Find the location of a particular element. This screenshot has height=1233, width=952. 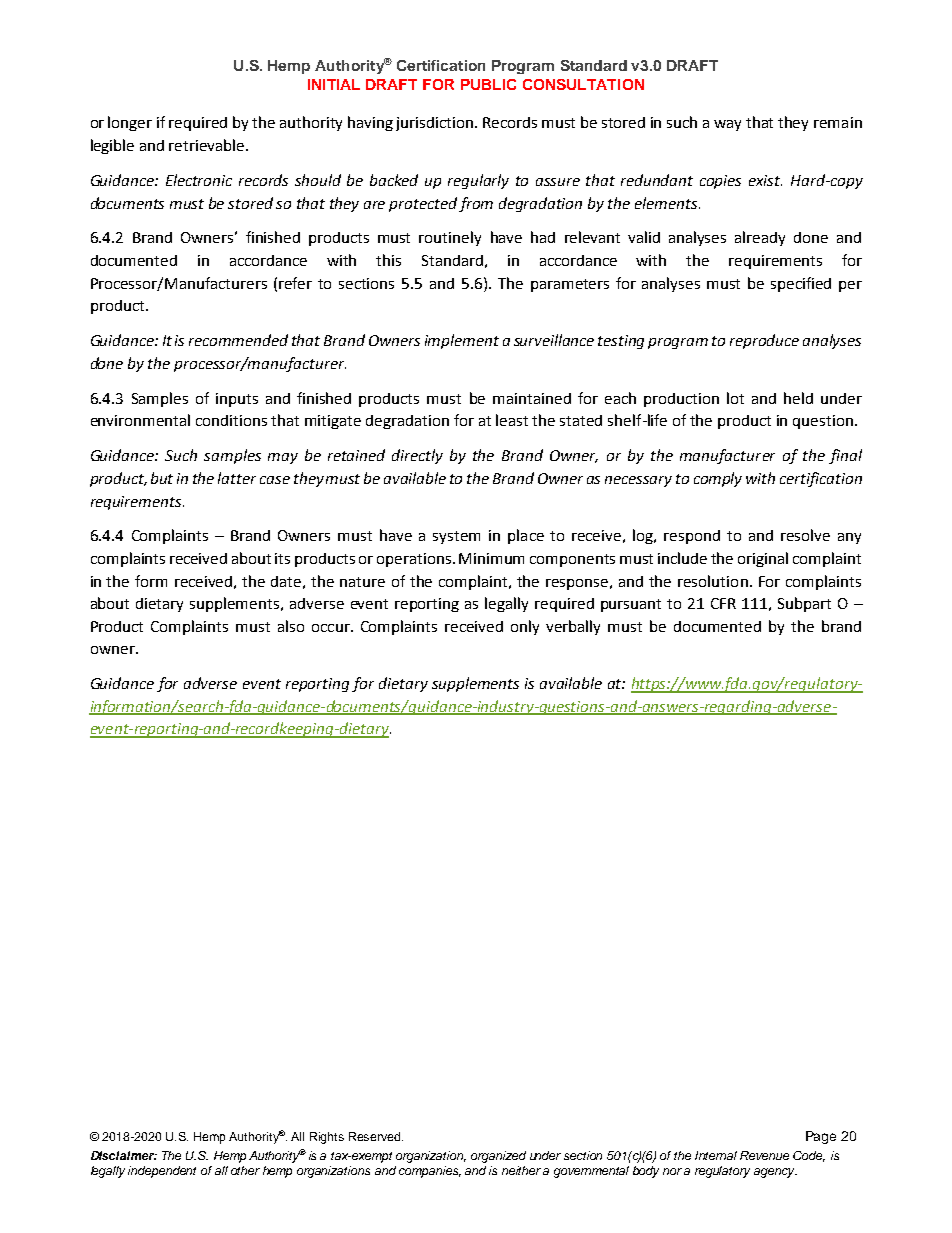

Page is located at coordinates (821, 1137).
